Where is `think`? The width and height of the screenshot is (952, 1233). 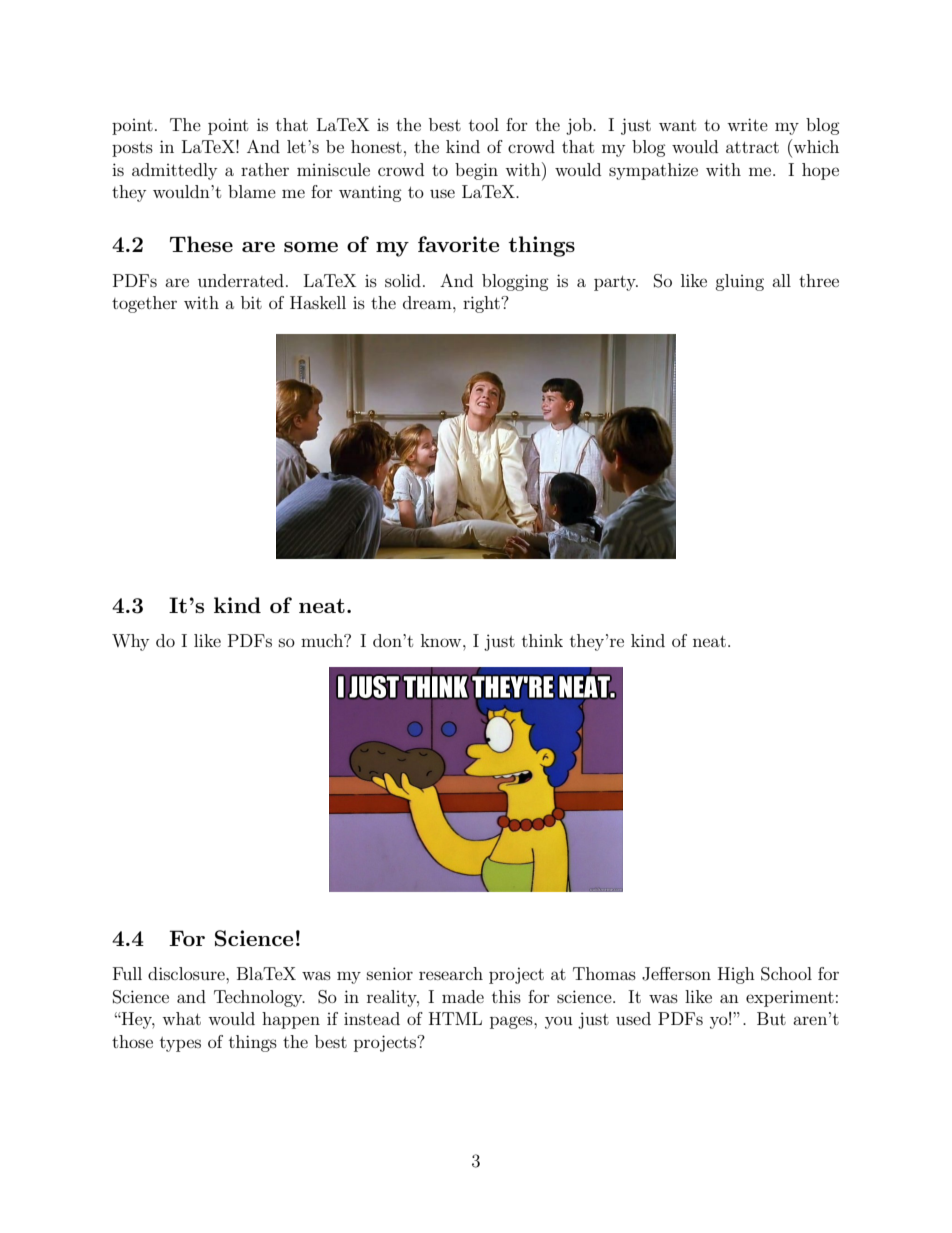 think is located at coordinates (542, 640).
